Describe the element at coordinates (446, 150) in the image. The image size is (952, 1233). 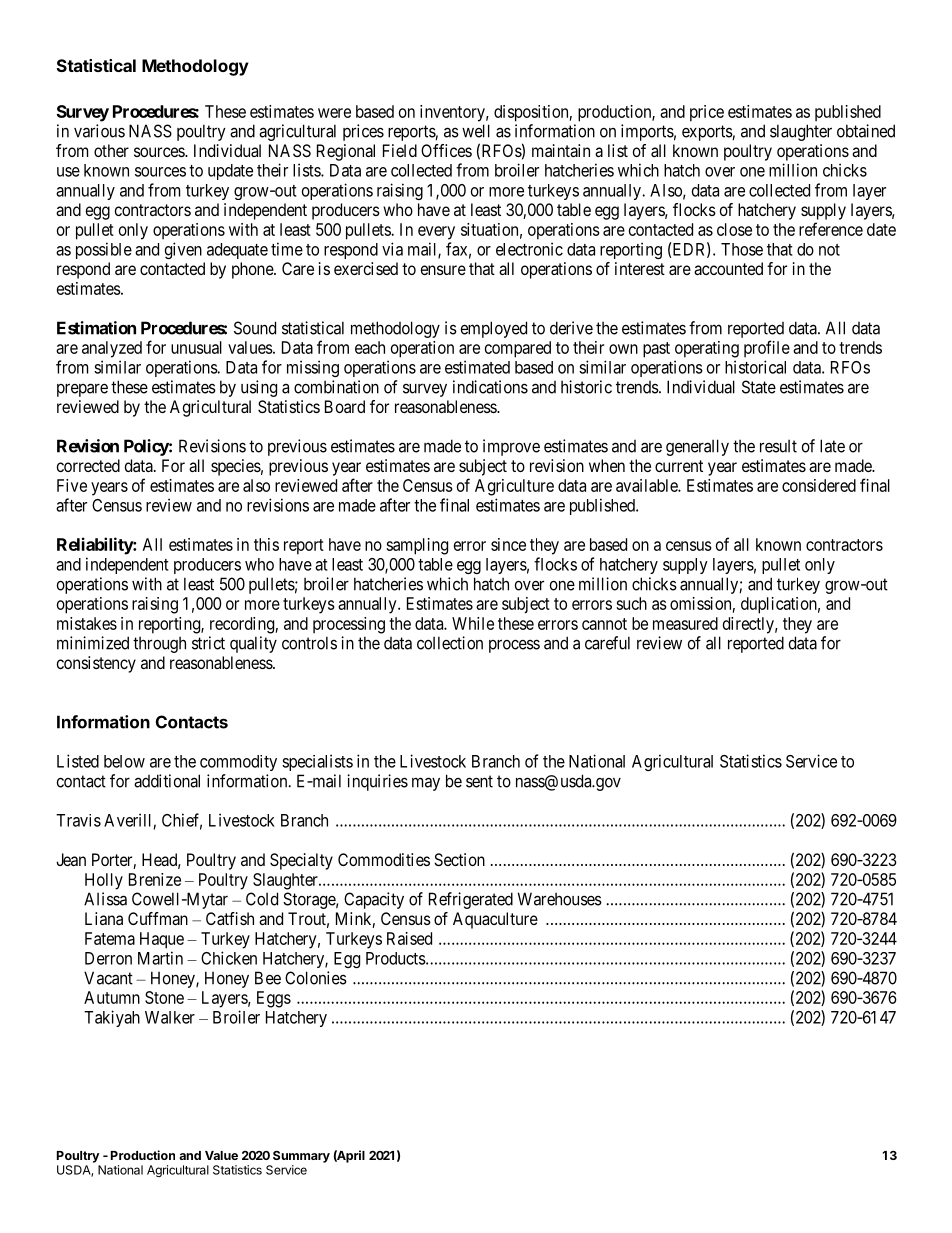
I see `Offices` at that location.
